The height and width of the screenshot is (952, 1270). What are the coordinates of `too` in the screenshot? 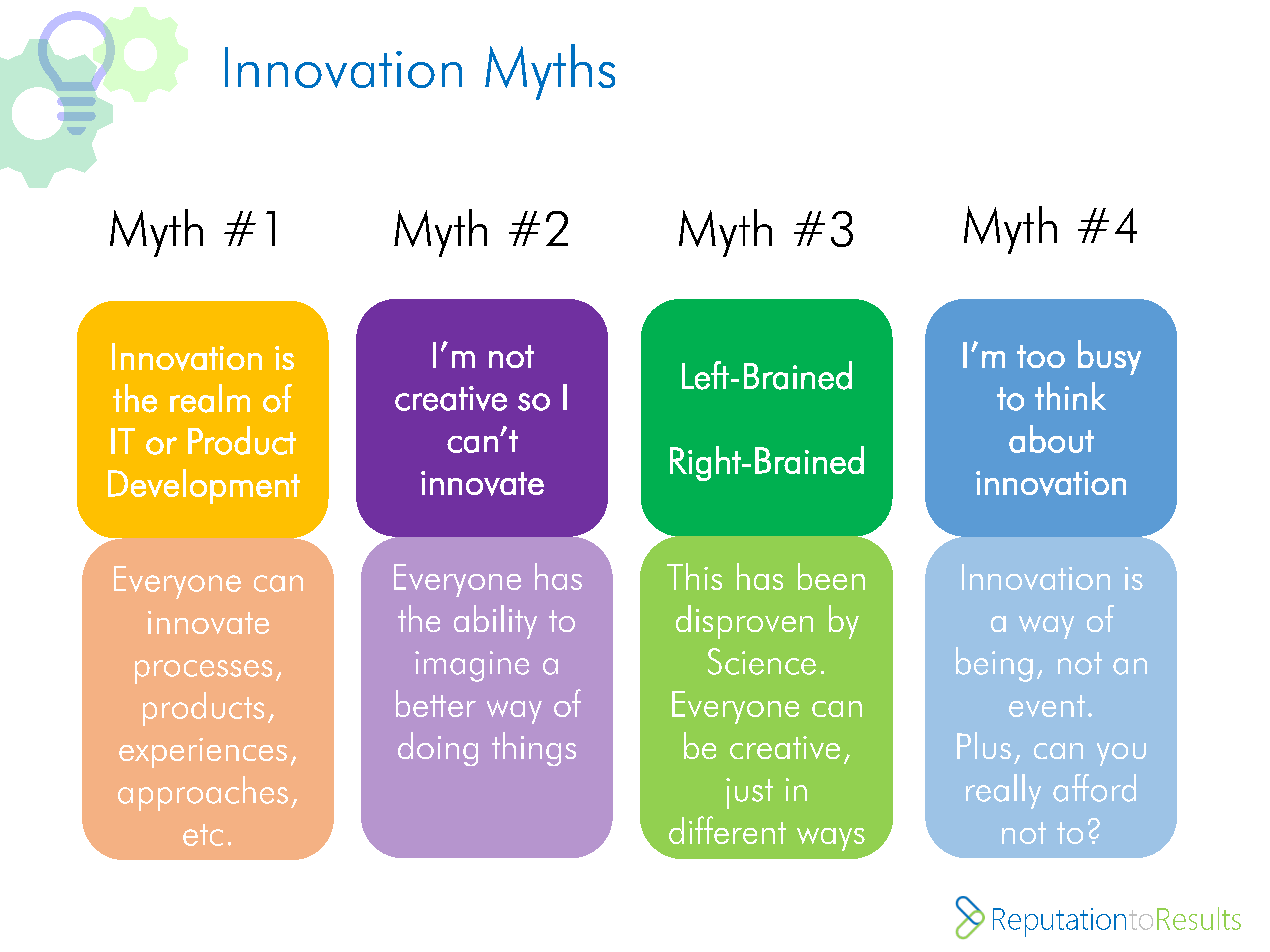 It's located at (1041, 356).
